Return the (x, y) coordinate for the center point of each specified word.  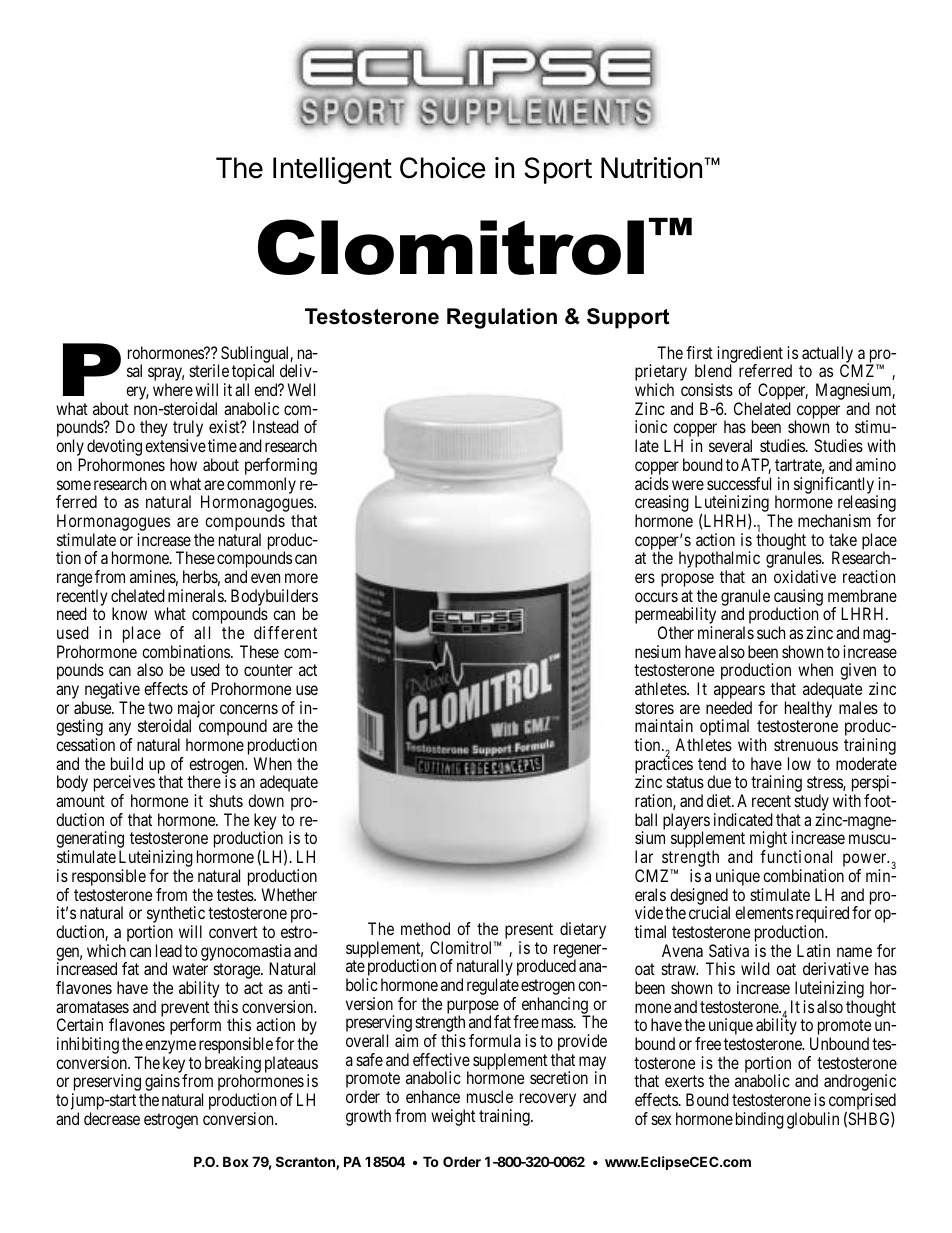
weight (453, 1117)
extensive (175, 445)
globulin (813, 1120)
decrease (112, 1118)
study (811, 804)
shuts (226, 800)
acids (652, 483)
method (425, 928)
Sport (558, 170)
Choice (443, 168)
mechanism (834, 520)
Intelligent (332, 170)
